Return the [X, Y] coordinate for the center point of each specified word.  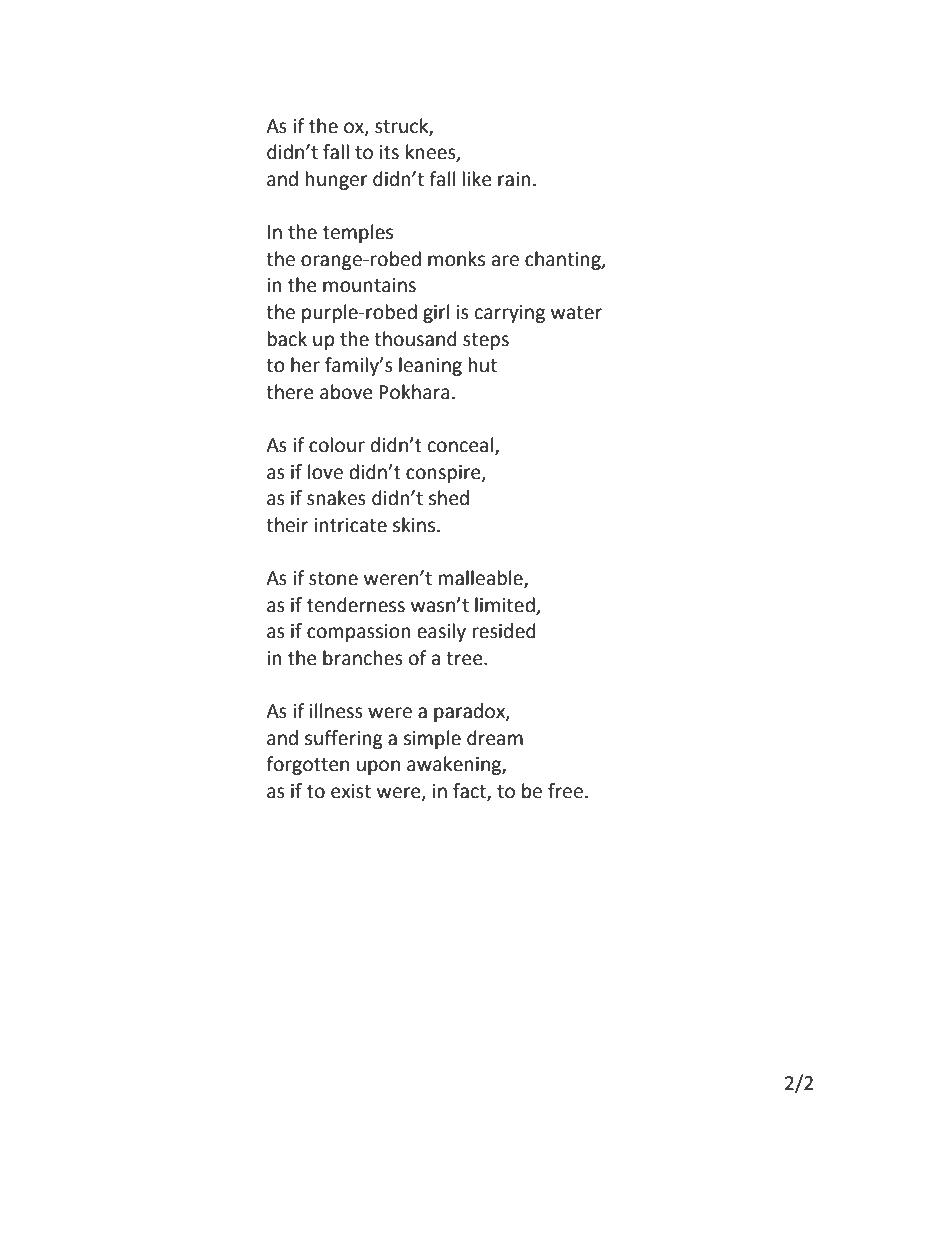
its [389, 152]
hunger [337, 180]
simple [432, 739]
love [325, 472]
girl [436, 313]
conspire [444, 474]
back [287, 339]
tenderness [356, 605]
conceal [462, 445]
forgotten [307, 765]
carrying [510, 314]
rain [514, 179]
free [565, 791]
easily [441, 632]
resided [504, 631]
